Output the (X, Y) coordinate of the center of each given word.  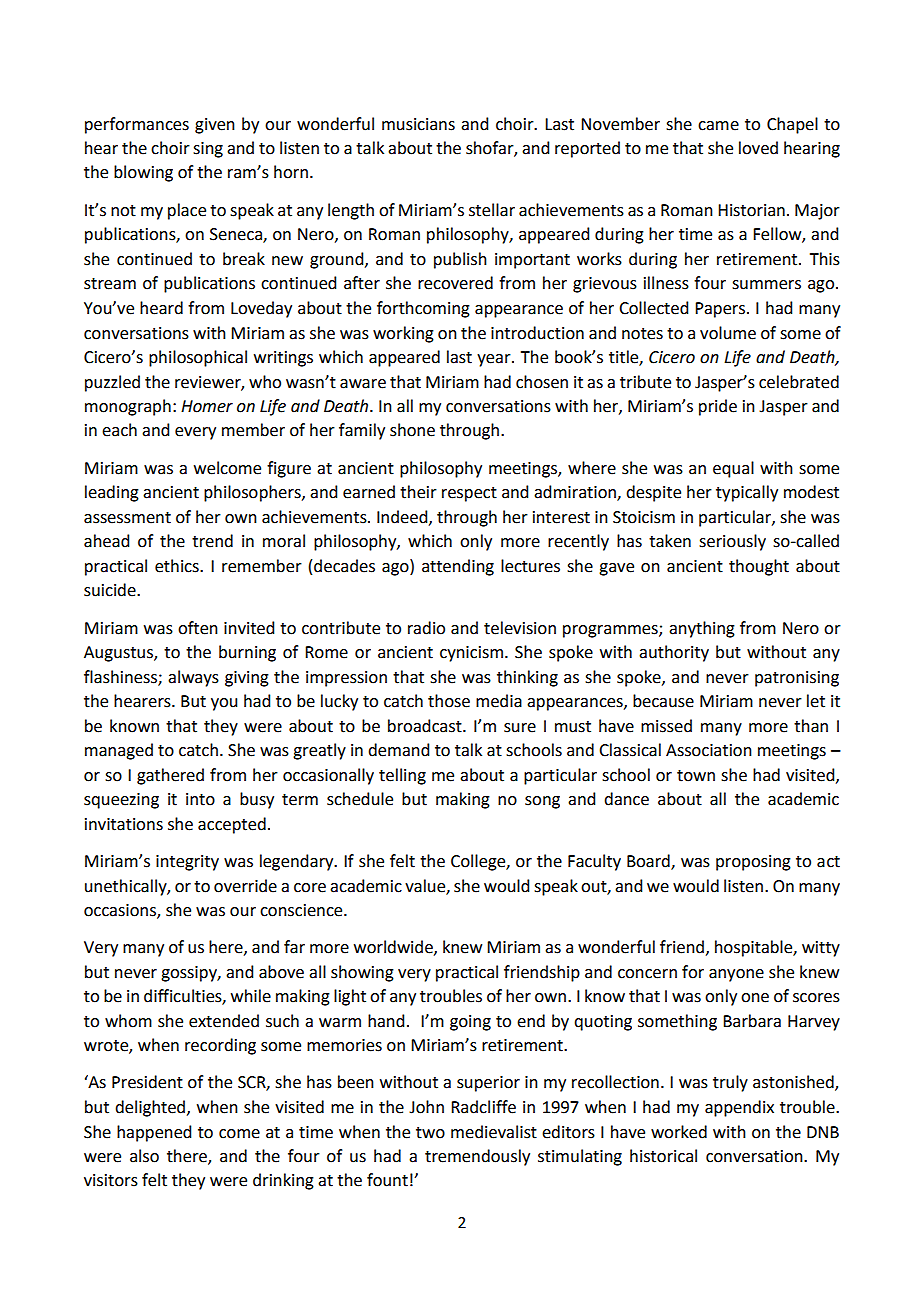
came (718, 126)
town (696, 776)
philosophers (253, 493)
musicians (418, 124)
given (215, 126)
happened (154, 1133)
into (200, 799)
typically (747, 493)
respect (469, 494)
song (542, 802)
